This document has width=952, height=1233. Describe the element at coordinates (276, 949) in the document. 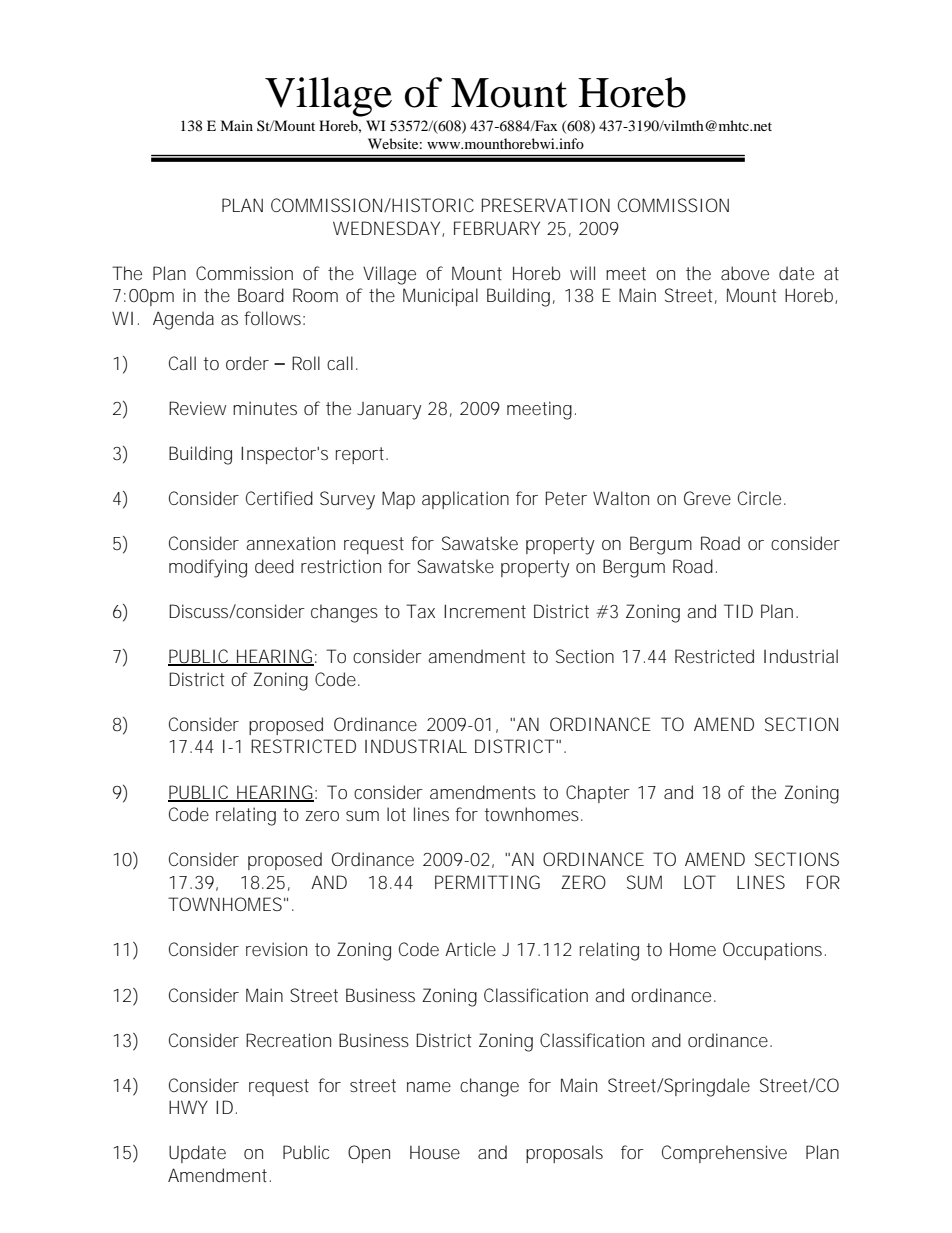

I see `revision` at that location.
